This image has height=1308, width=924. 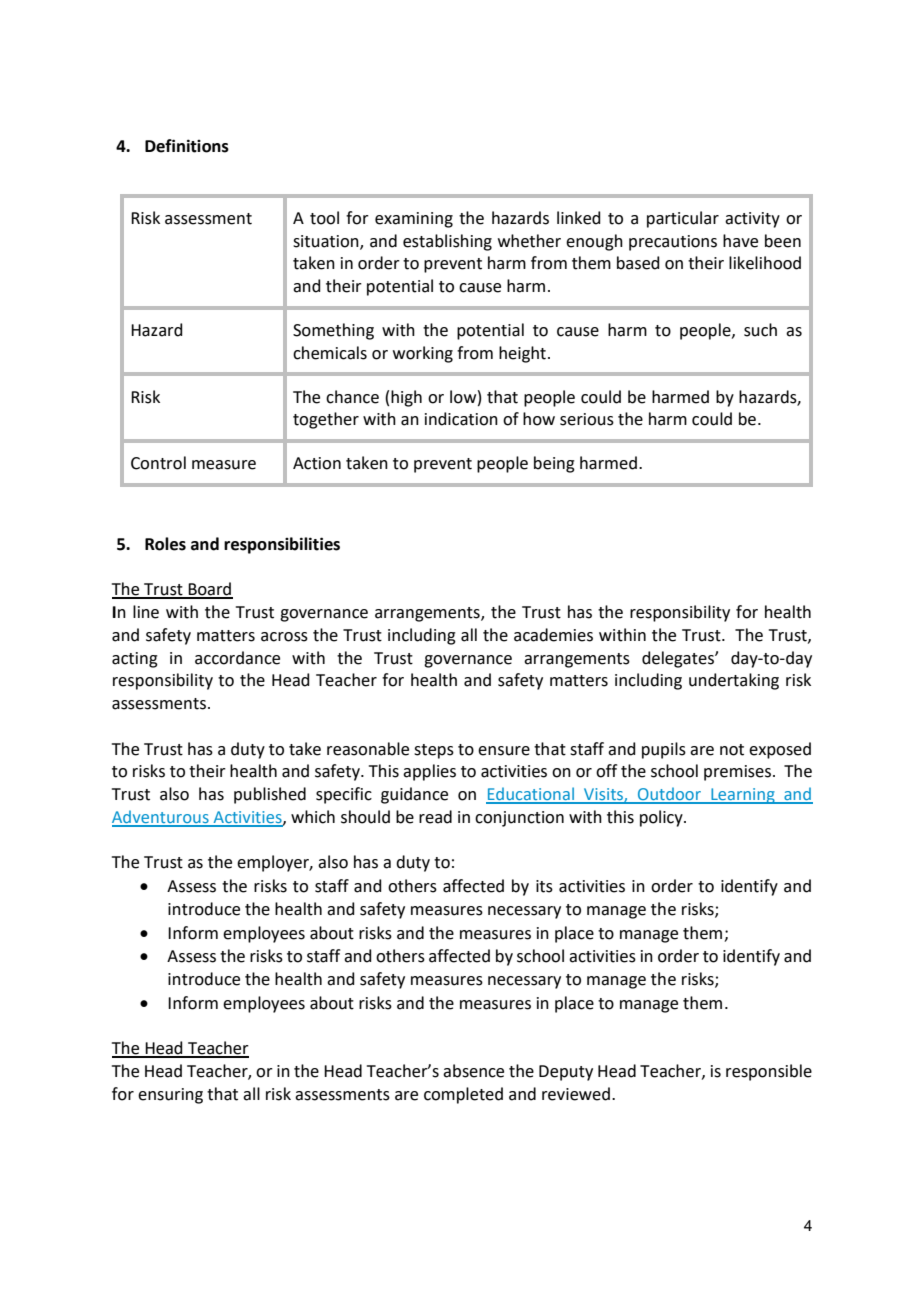 I want to click on published, so click(x=270, y=795).
